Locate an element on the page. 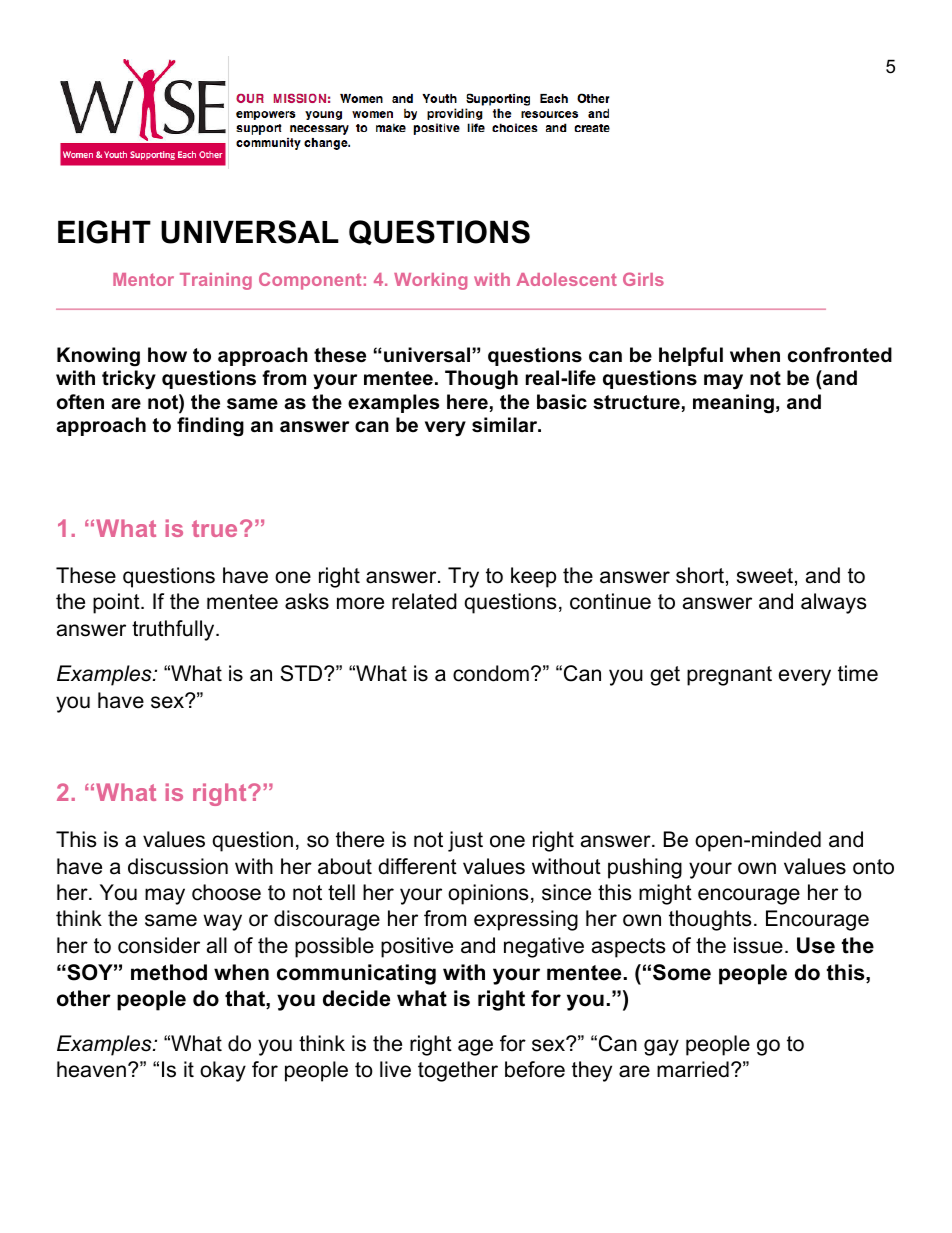 The height and width of the page is (1233, 952). together is located at coordinates (458, 1071).
